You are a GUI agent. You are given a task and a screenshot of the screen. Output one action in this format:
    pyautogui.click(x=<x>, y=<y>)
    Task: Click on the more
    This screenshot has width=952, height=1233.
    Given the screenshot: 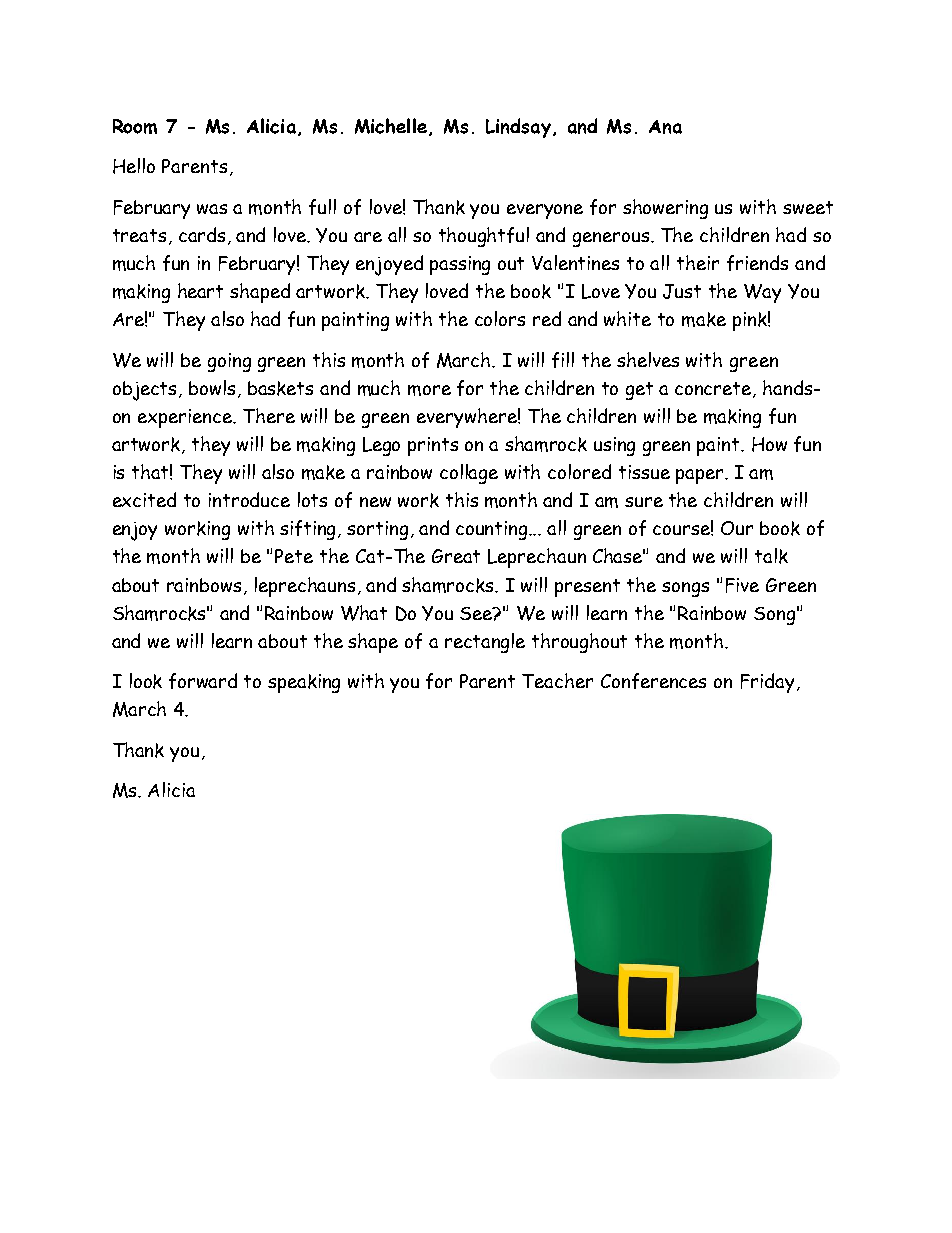 What is the action you would take?
    pyautogui.click(x=429, y=390)
